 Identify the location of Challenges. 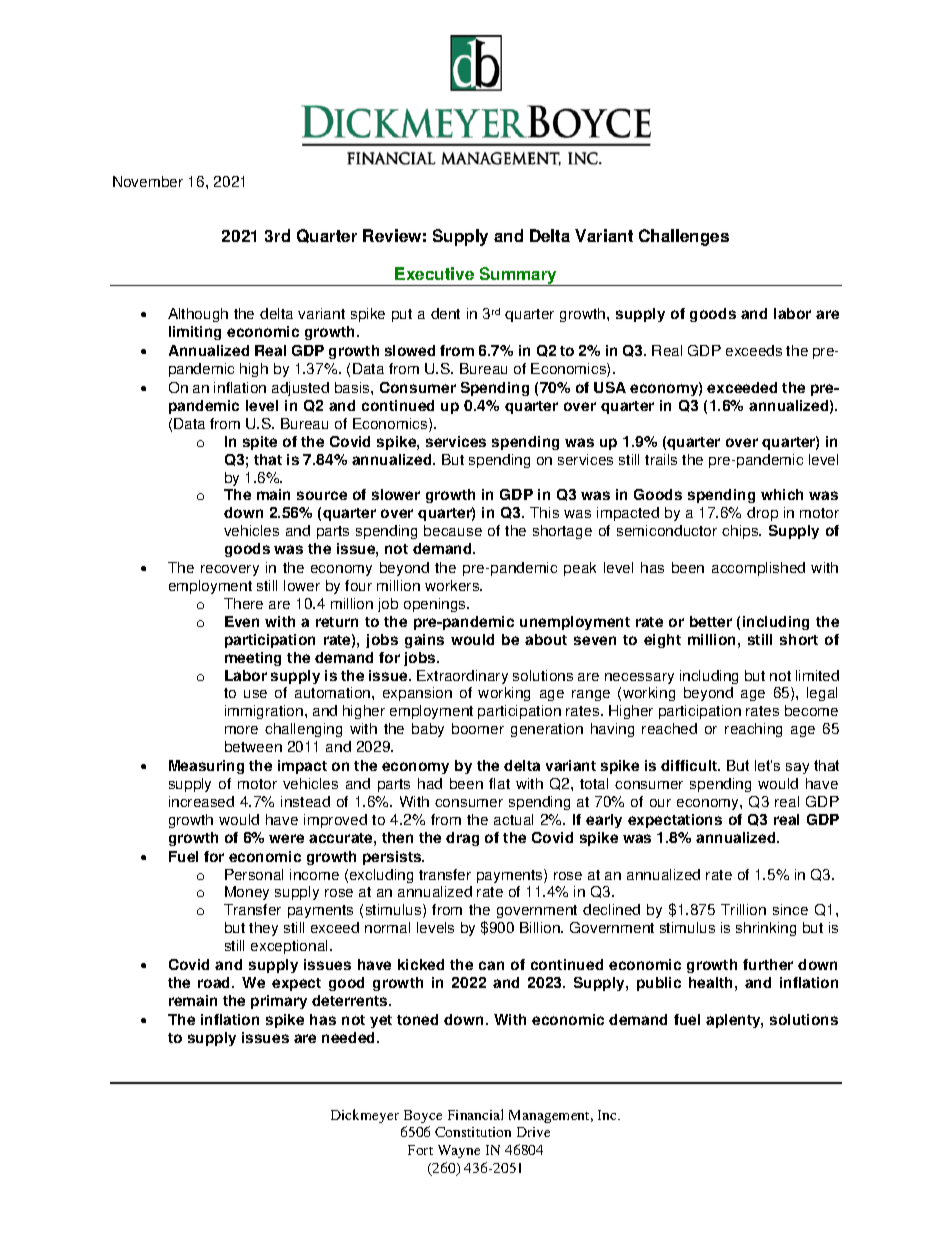
(684, 237).
